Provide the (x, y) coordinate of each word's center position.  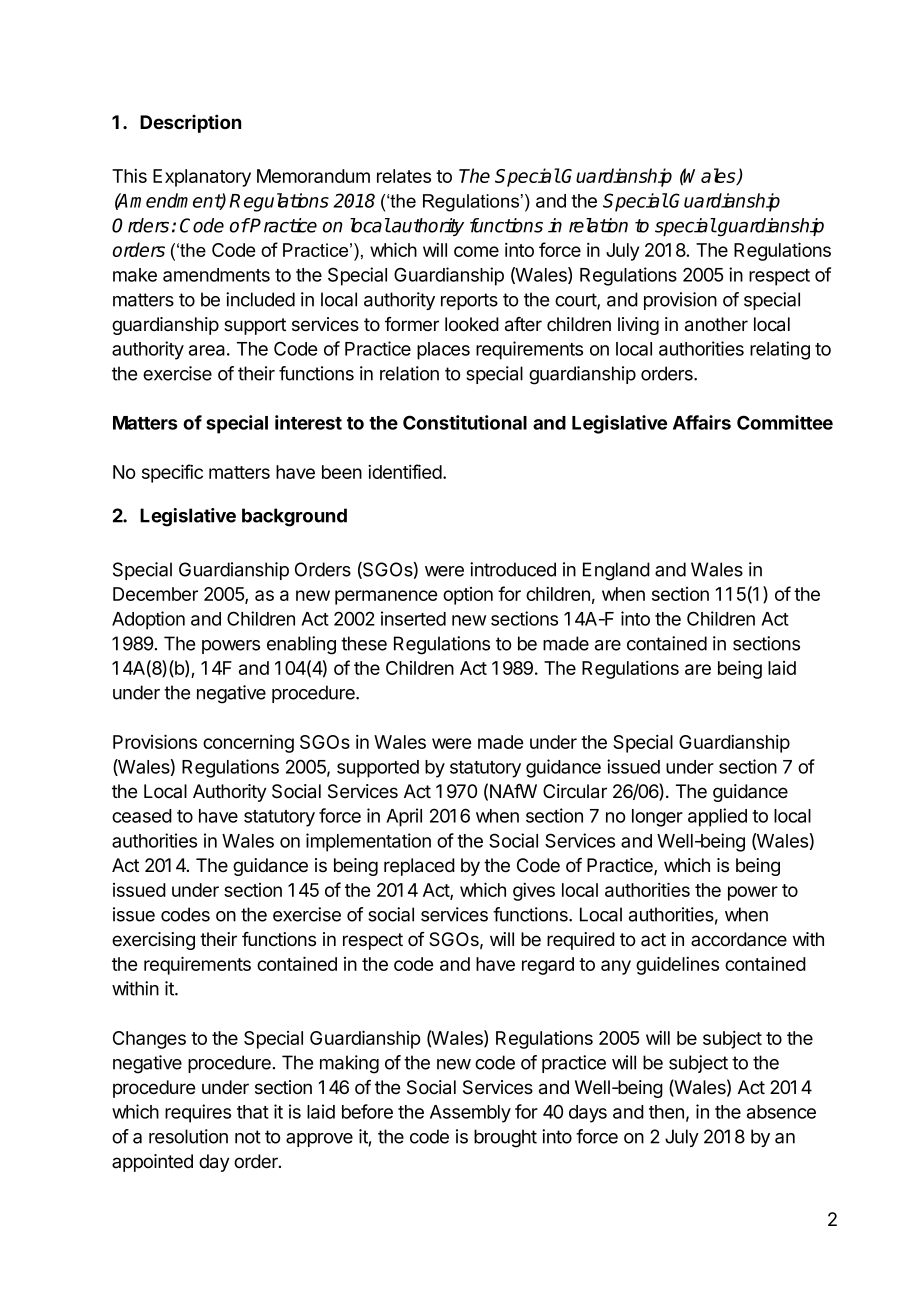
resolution (188, 1136)
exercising (153, 941)
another (716, 324)
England (616, 571)
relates (404, 176)
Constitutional (465, 422)
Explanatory (202, 178)
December (155, 594)
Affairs (702, 422)
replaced (419, 867)
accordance (739, 939)
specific (172, 473)
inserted (413, 618)
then (666, 1112)
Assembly (470, 1114)
